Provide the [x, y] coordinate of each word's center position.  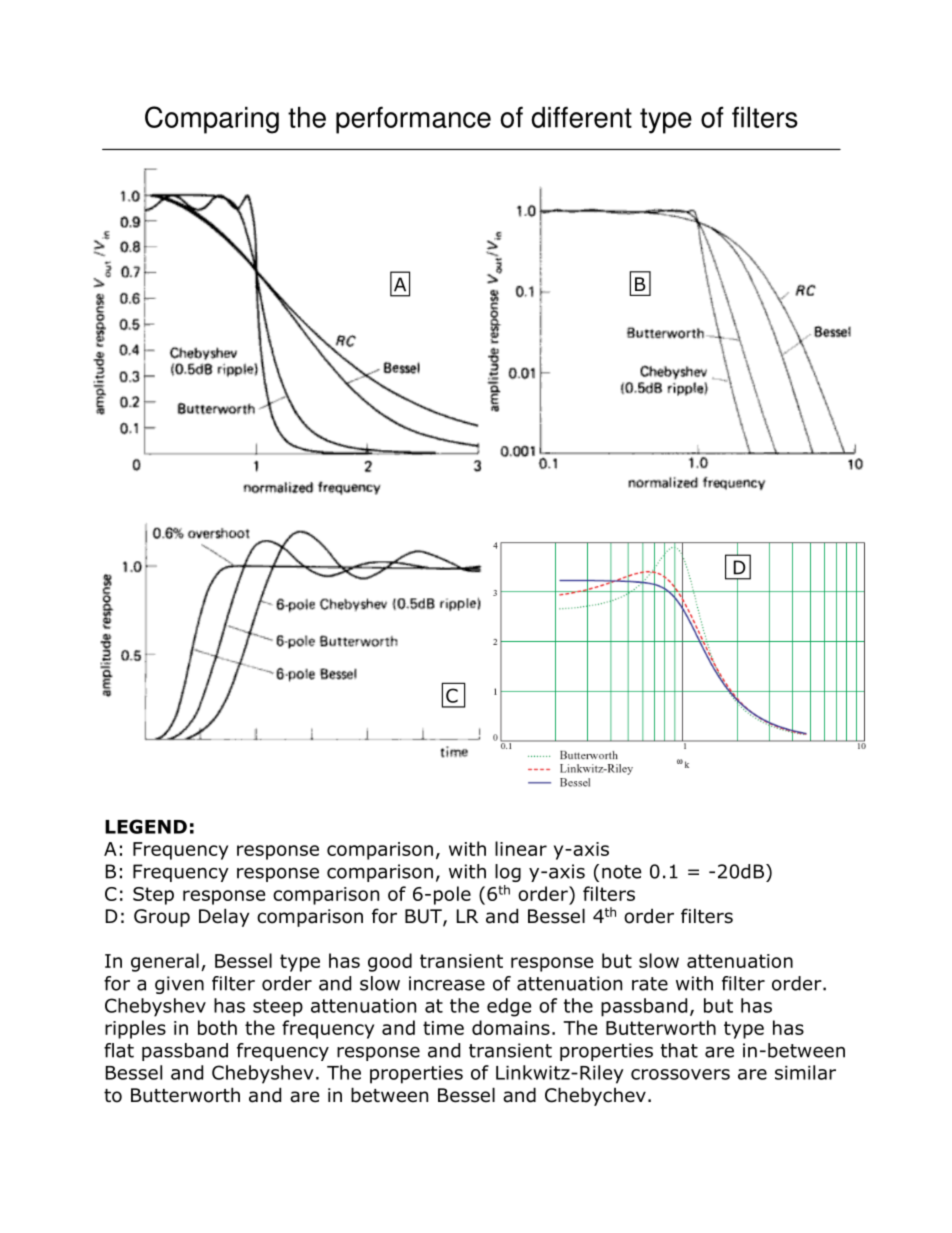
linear [521, 848]
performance [413, 120]
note [621, 872]
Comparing [212, 120]
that [679, 1050]
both [217, 1027]
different [581, 117]
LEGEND [146, 826]
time [443, 1028]
